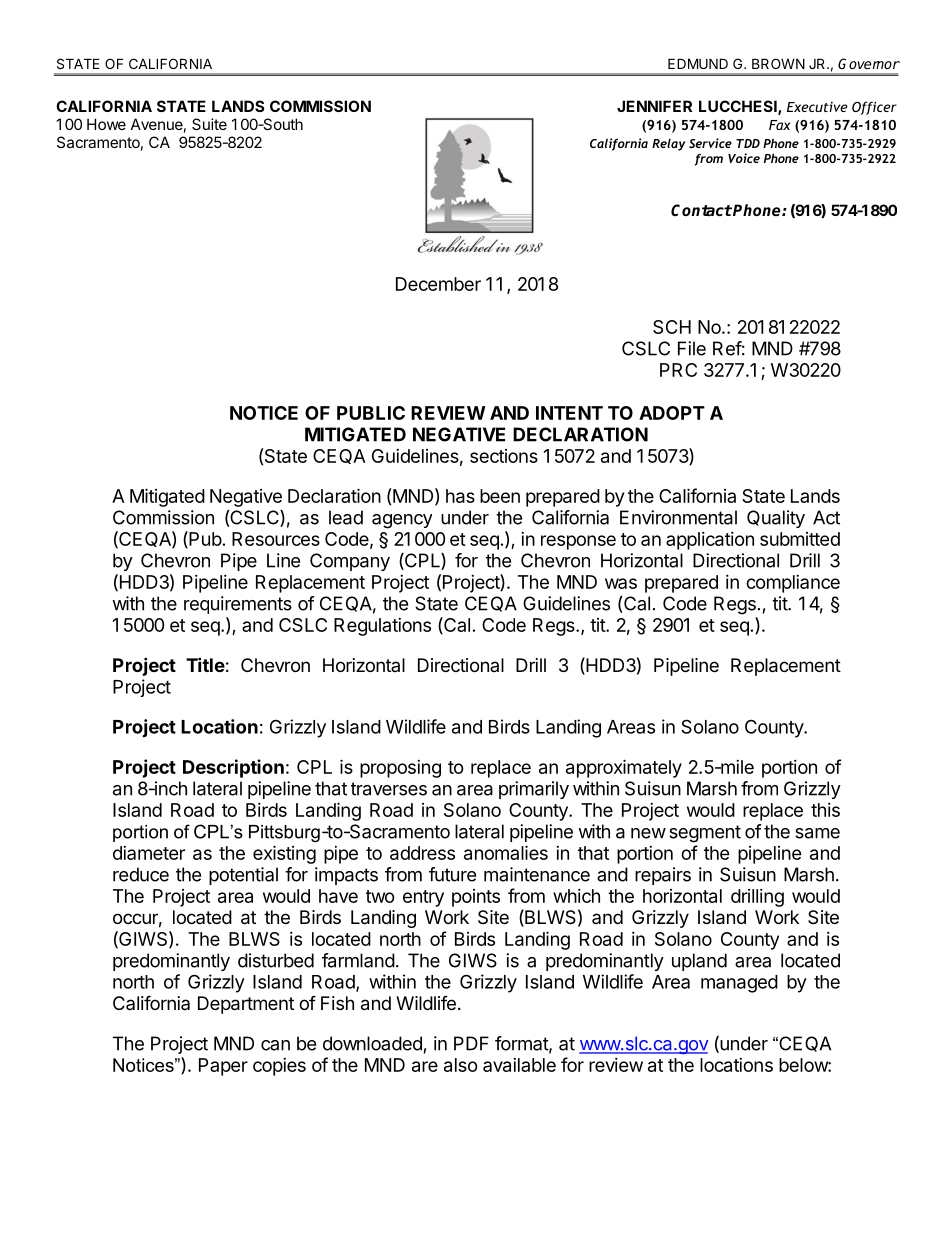 The image size is (952, 1233). Describe the element at coordinates (209, 124) in the screenshot. I see `Suite` at that location.
